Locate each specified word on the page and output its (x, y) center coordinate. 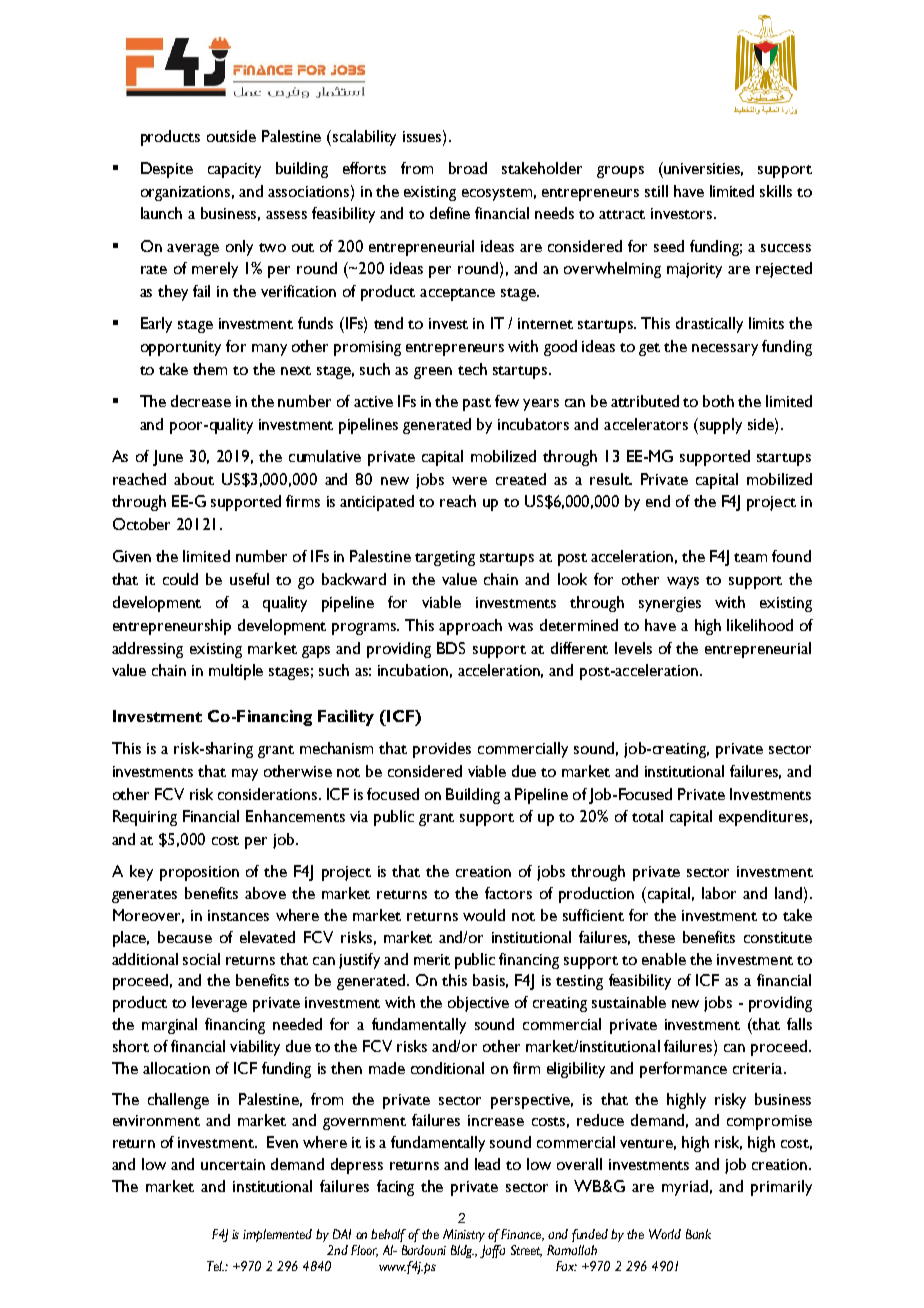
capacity (234, 170)
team (750, 557)
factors (508, 893)
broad (468, 168)
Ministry (464, 1235)
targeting (445, 558)
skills (776, 191)
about (194, 479)
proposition (199, 873)
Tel (215, 1266)
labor (719, 893)
